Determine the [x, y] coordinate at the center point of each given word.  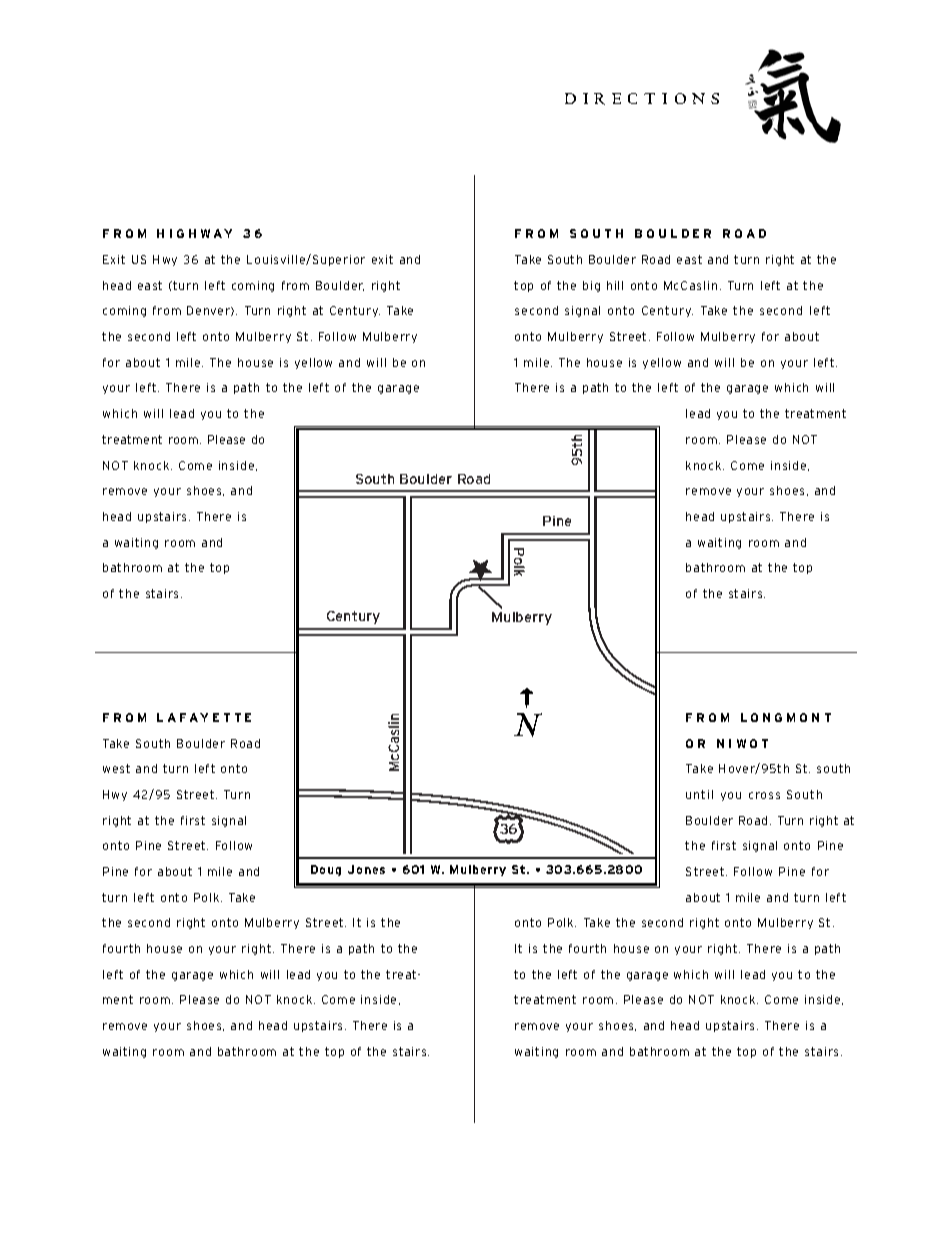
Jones [366, 869]
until [699, 794]
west [116, 768]
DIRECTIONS [642, 99]
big [591, 286]
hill [615, 285]
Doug [326, 870]
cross [764, 795]
